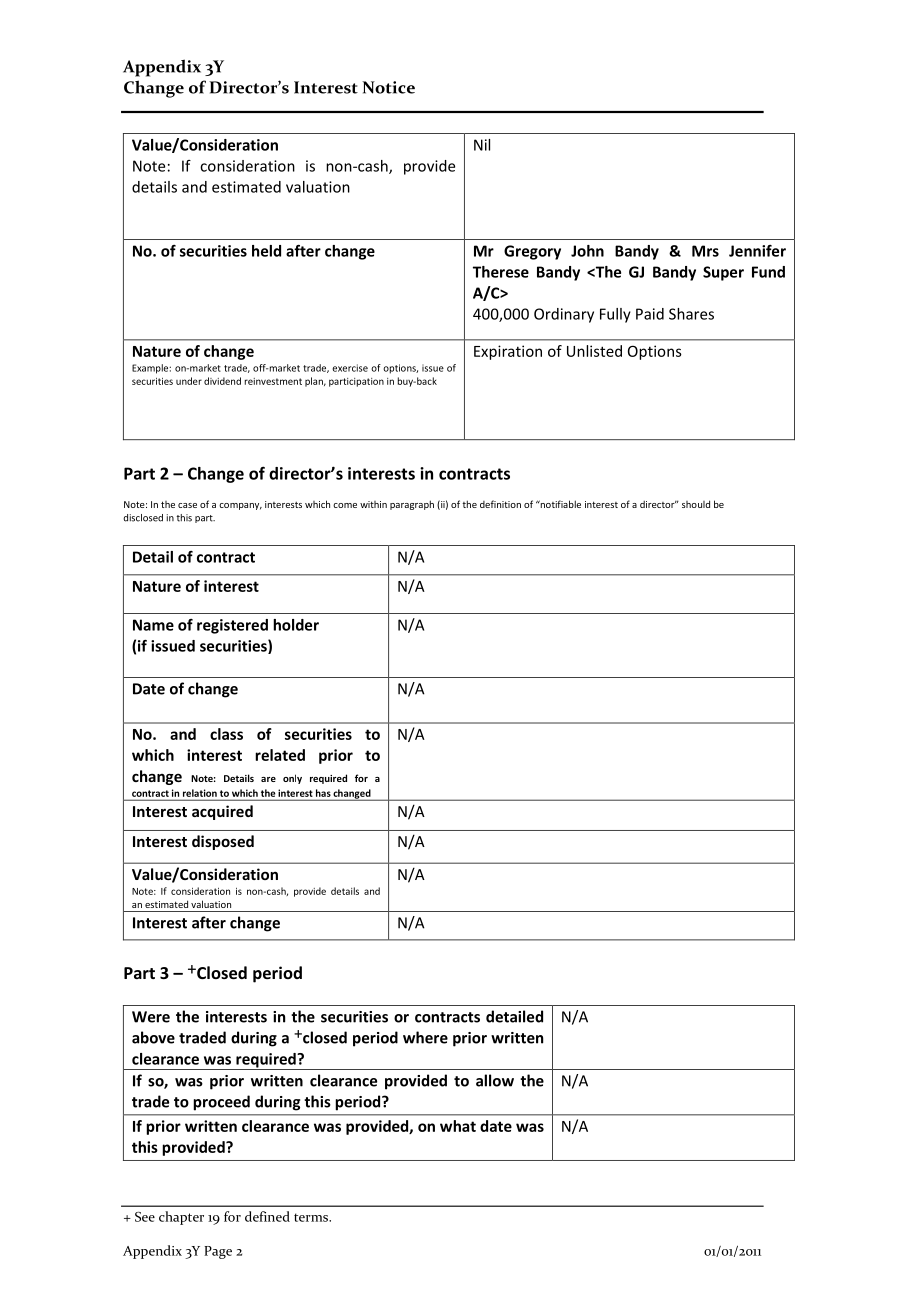 The width and height of the screenshot is (924, 1307). I want to click on Expiration, so click(508, 352).
